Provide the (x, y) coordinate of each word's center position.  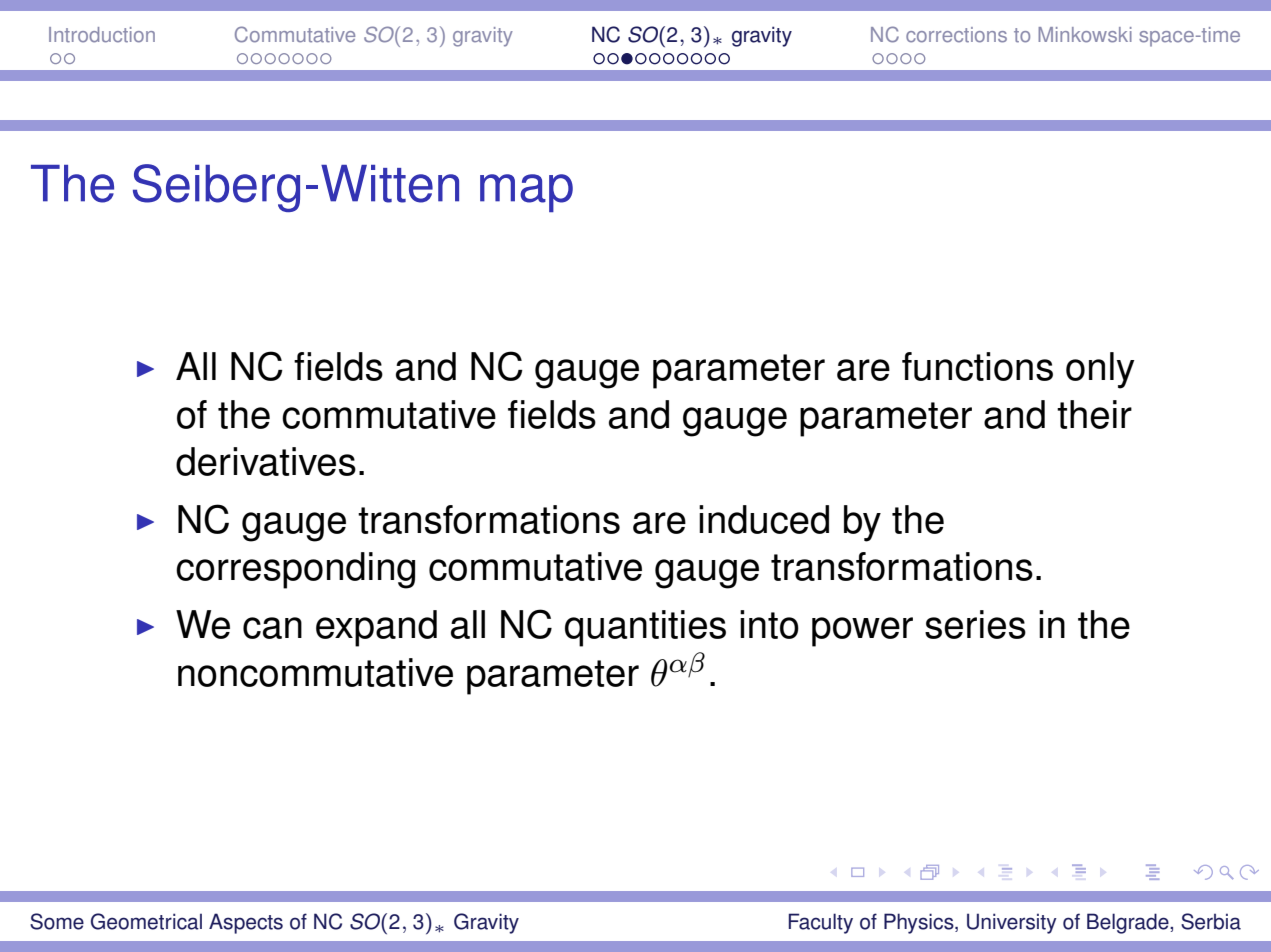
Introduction (102, 35)
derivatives (266, 461)
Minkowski (1085, 35)
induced (764, 519)
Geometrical (146, 921)
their (1094, 414)
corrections (956, 35)
